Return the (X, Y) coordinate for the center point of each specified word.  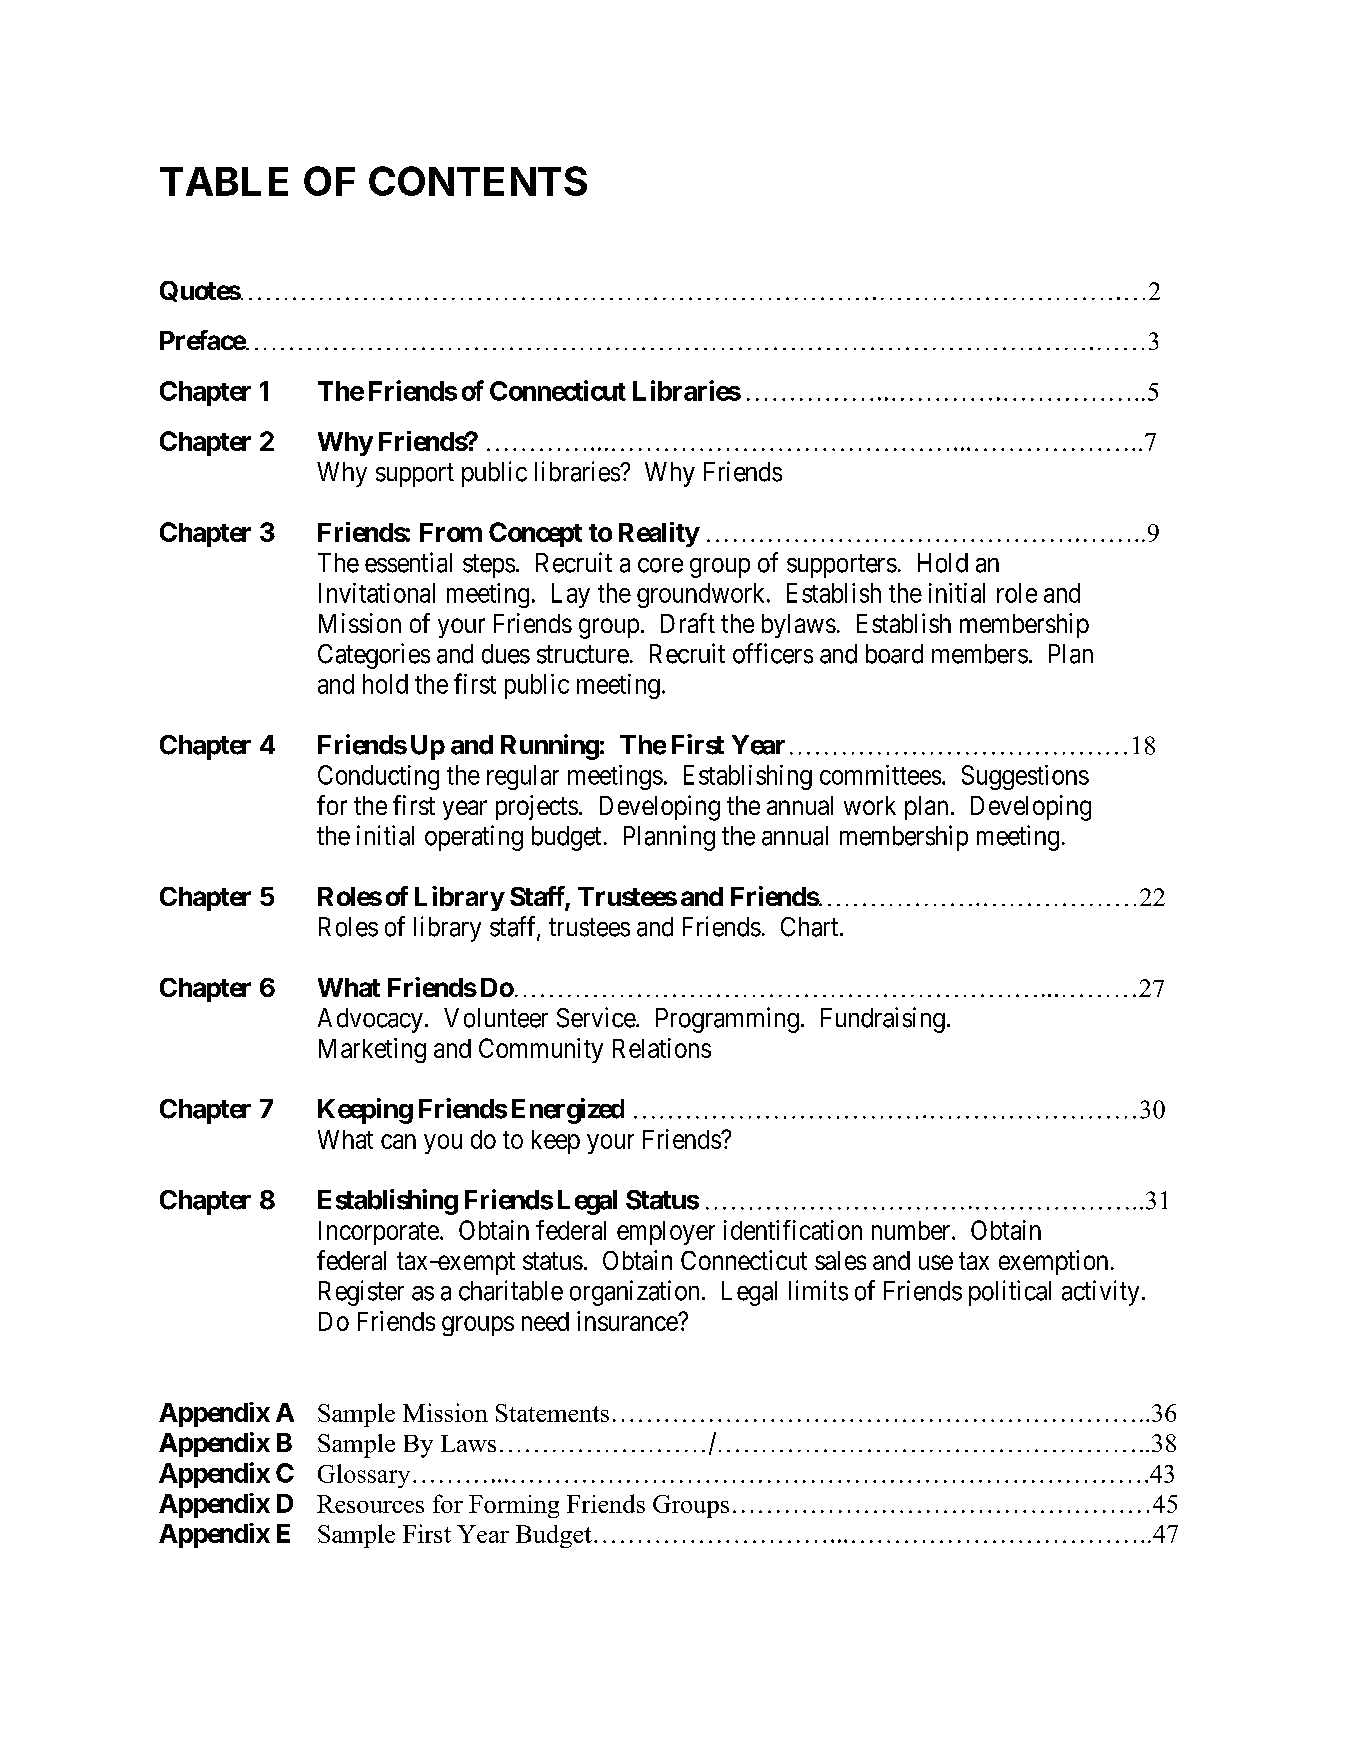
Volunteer (496, 1018)
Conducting (378, 777)
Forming (514, 1506)
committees (880, 775)
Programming (727, 1020)
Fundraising (883, 1020)
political (1010, 1293)
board (894, 654)
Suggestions (1025, 777)
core (660, 565)
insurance (628, 1321)
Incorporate (379, 1233)
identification (793, 1230)
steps (489, 566)
